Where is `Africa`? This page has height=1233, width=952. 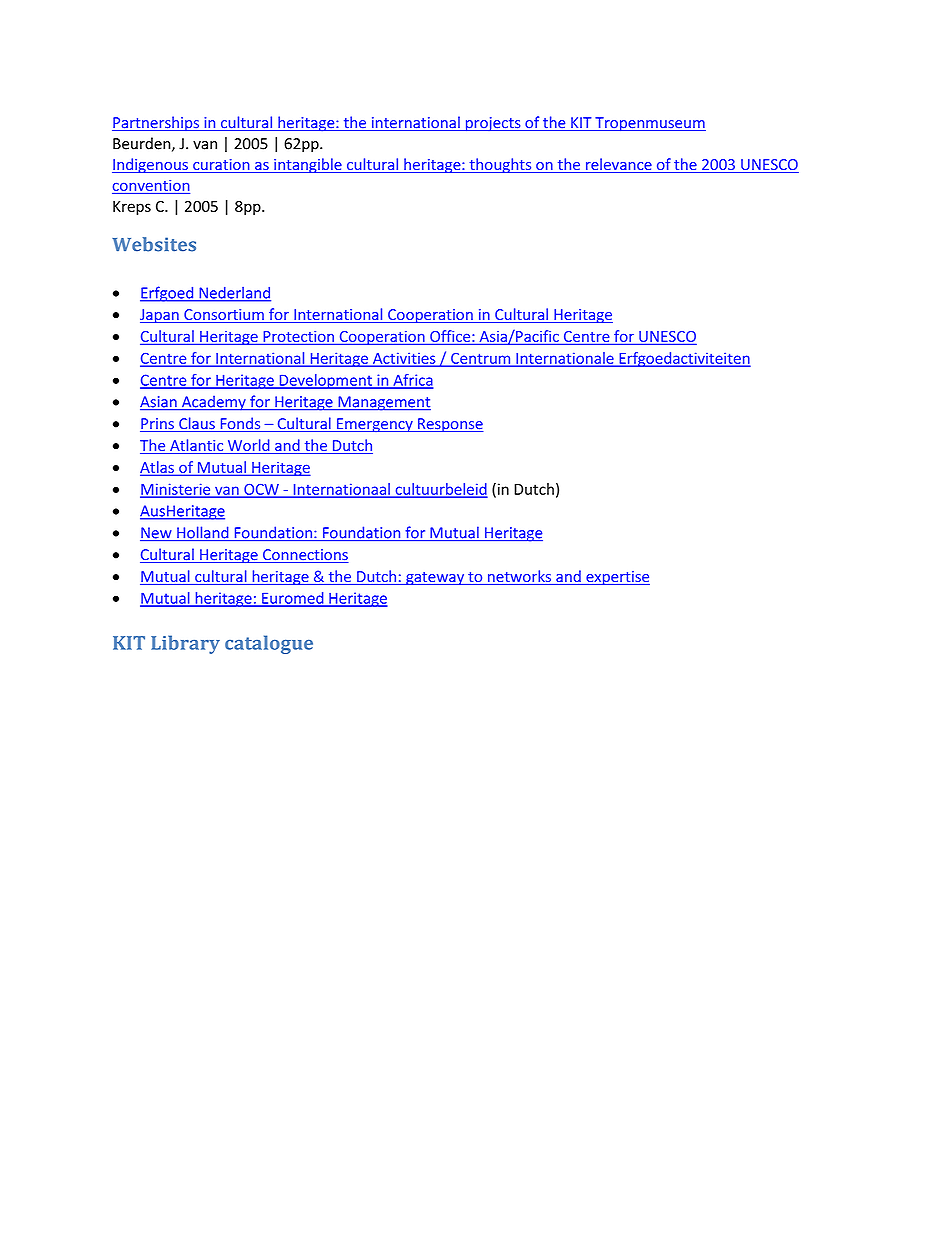
Africa is located at coordinates (412, 381).
